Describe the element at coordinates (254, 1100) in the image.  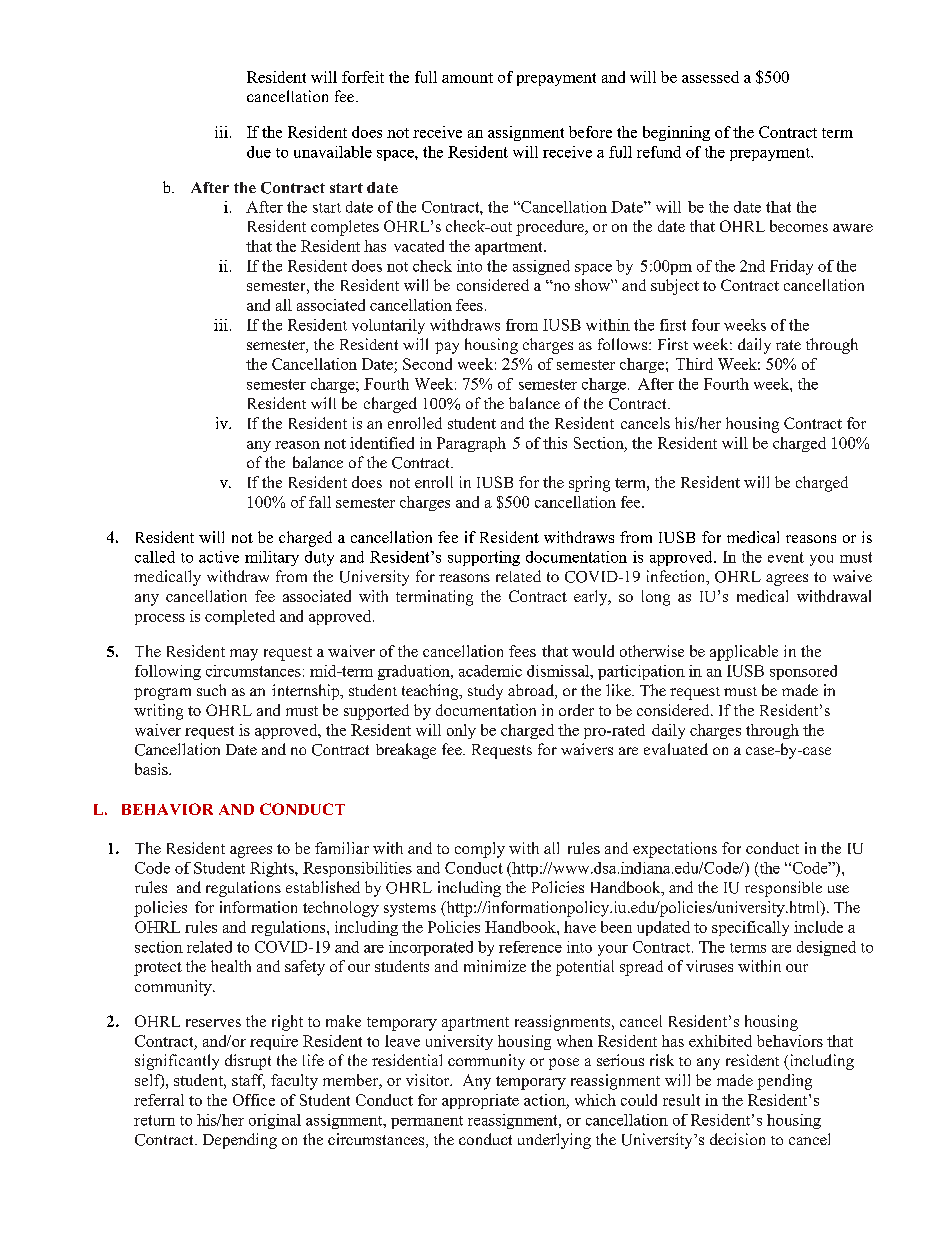
I see `Office` at that location.
